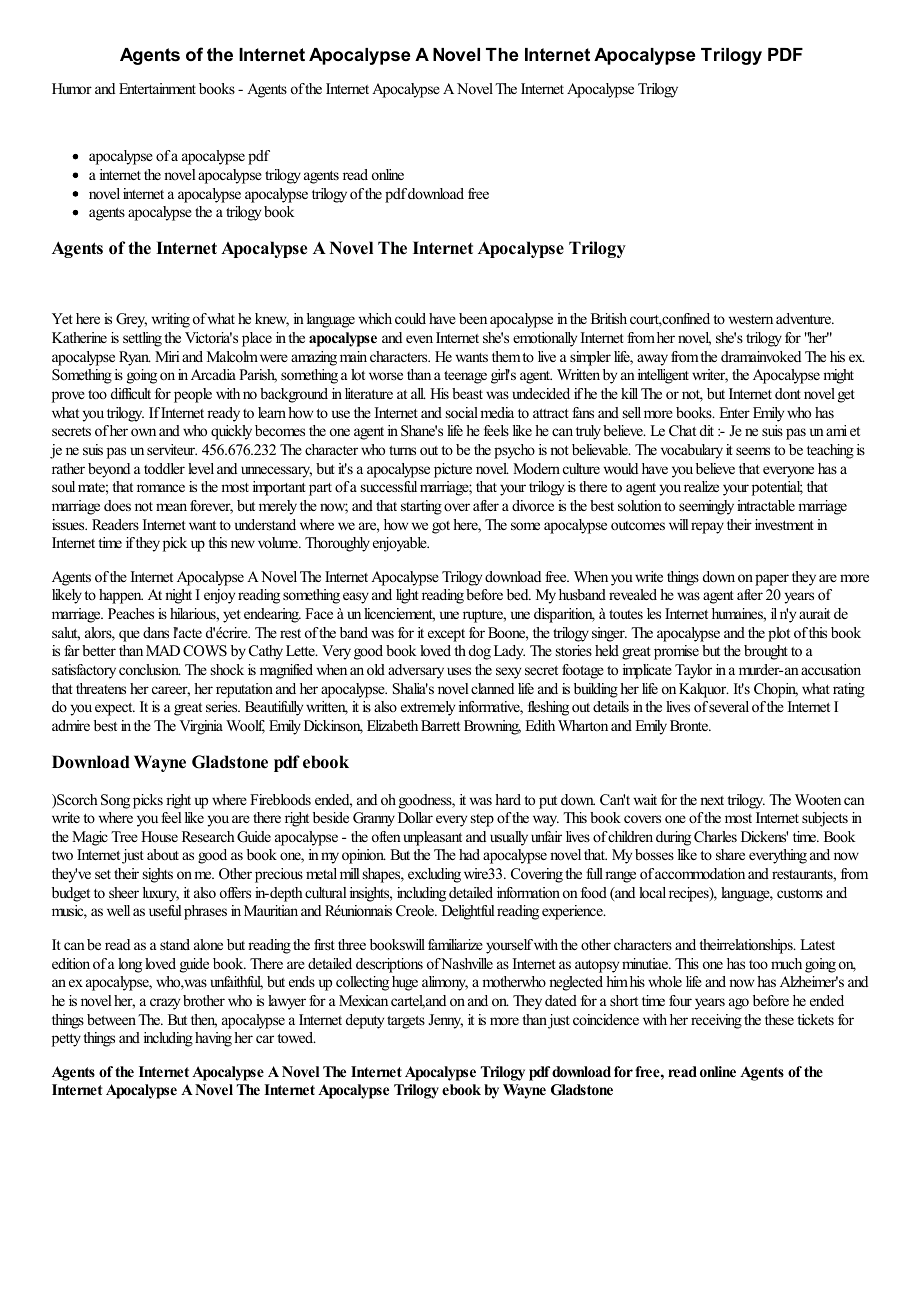  I want to click on night, so click(178, 596).
